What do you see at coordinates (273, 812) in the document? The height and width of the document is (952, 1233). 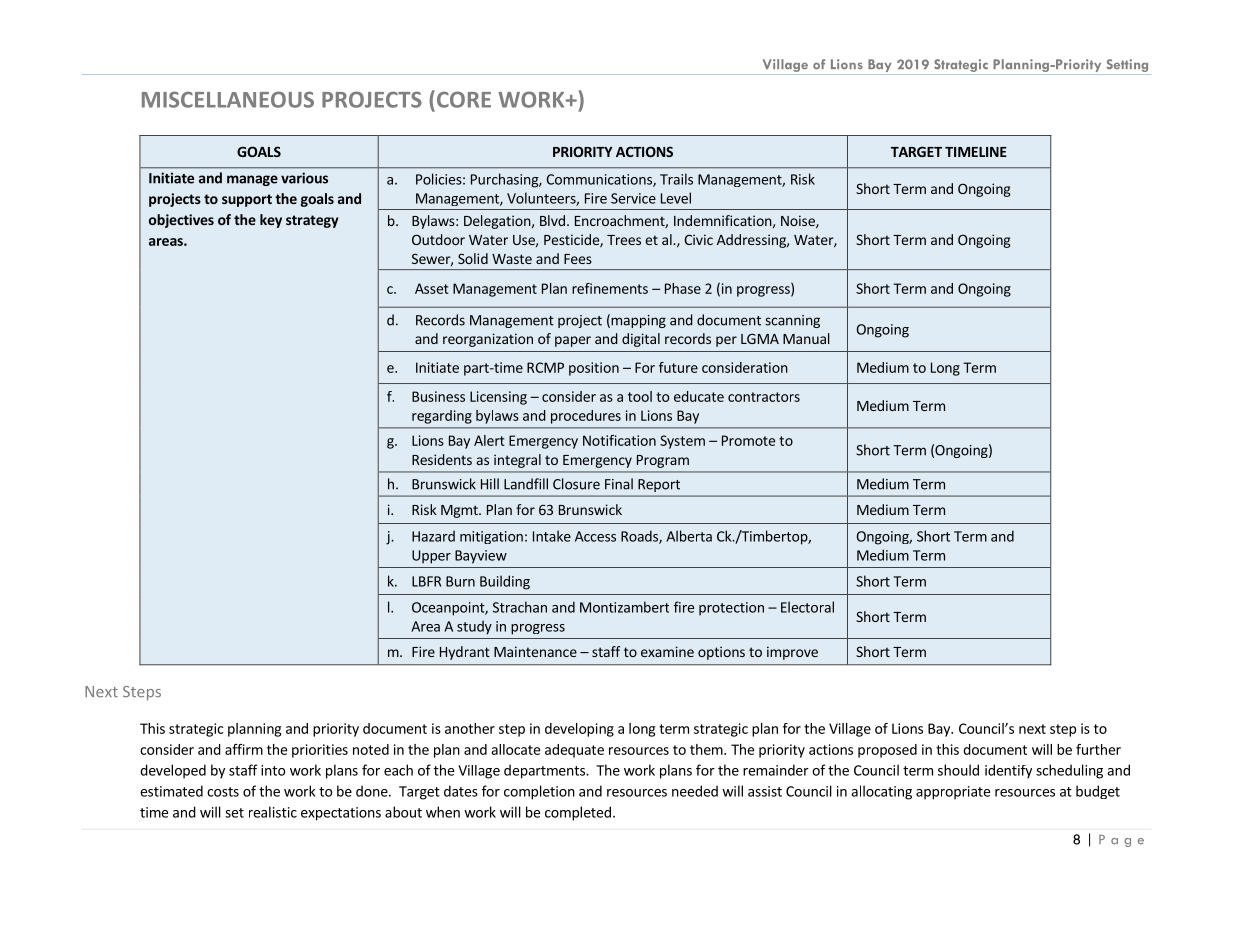 I see `realistic` at bounding box center [273, 812].
